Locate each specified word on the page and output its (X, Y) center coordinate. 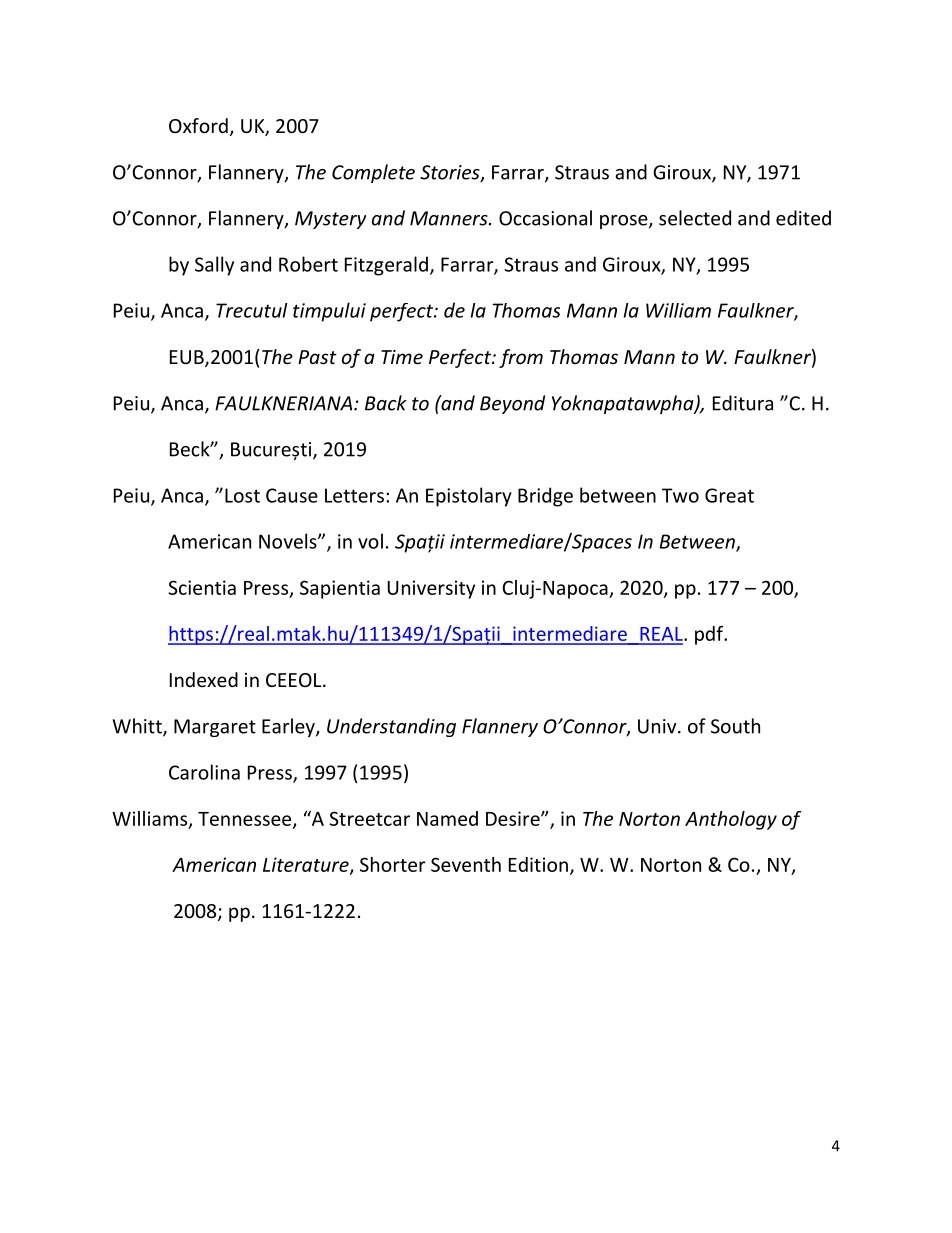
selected (695, 218)
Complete (373, 173)
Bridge (545, 497)
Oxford (198, 125)
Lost (242, 495)
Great (729, 495)
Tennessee (246, 820)
